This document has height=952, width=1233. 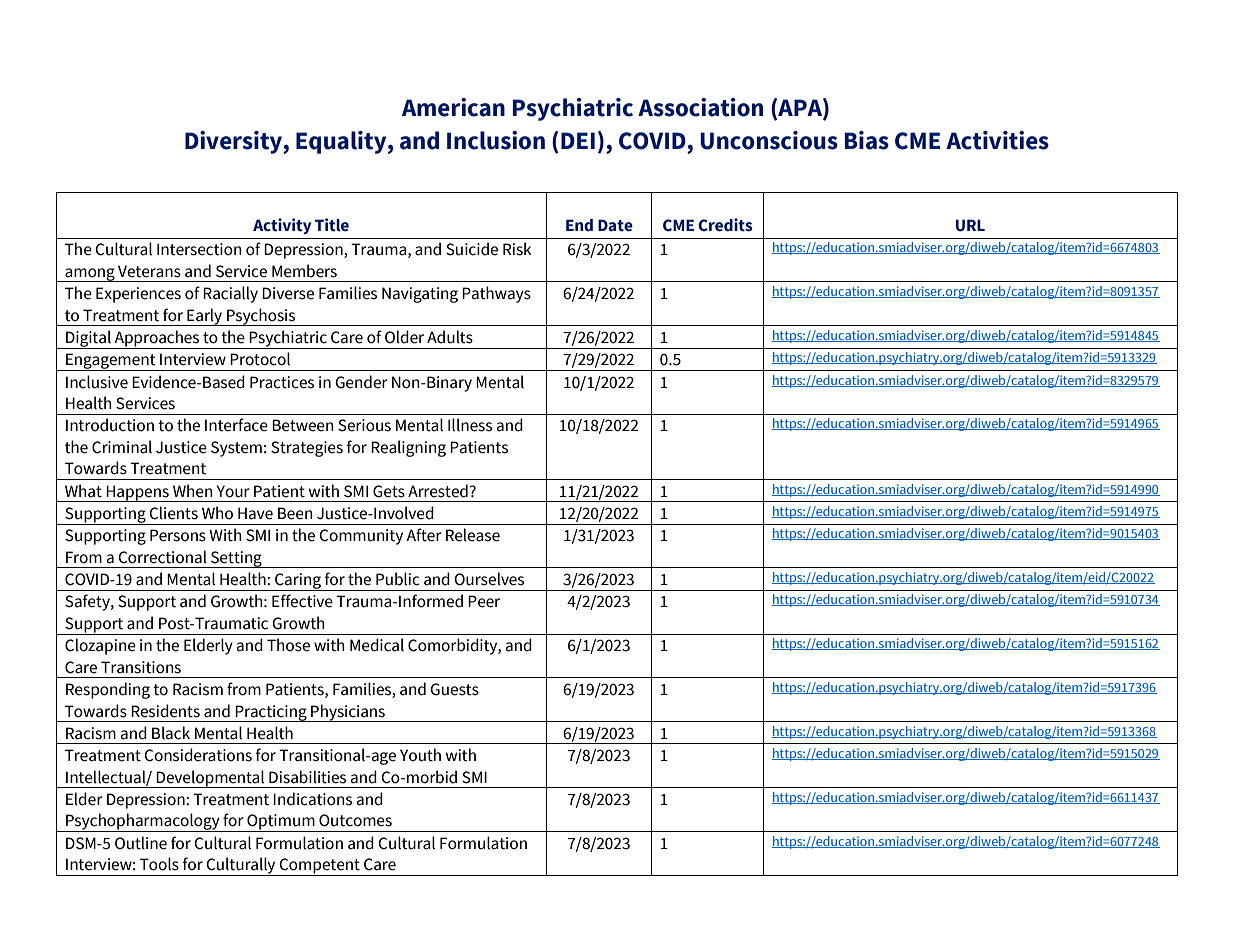 What do you see at coordinates (578, 140) in the document?
I see `DEI` at bounding box center [578, 140].
